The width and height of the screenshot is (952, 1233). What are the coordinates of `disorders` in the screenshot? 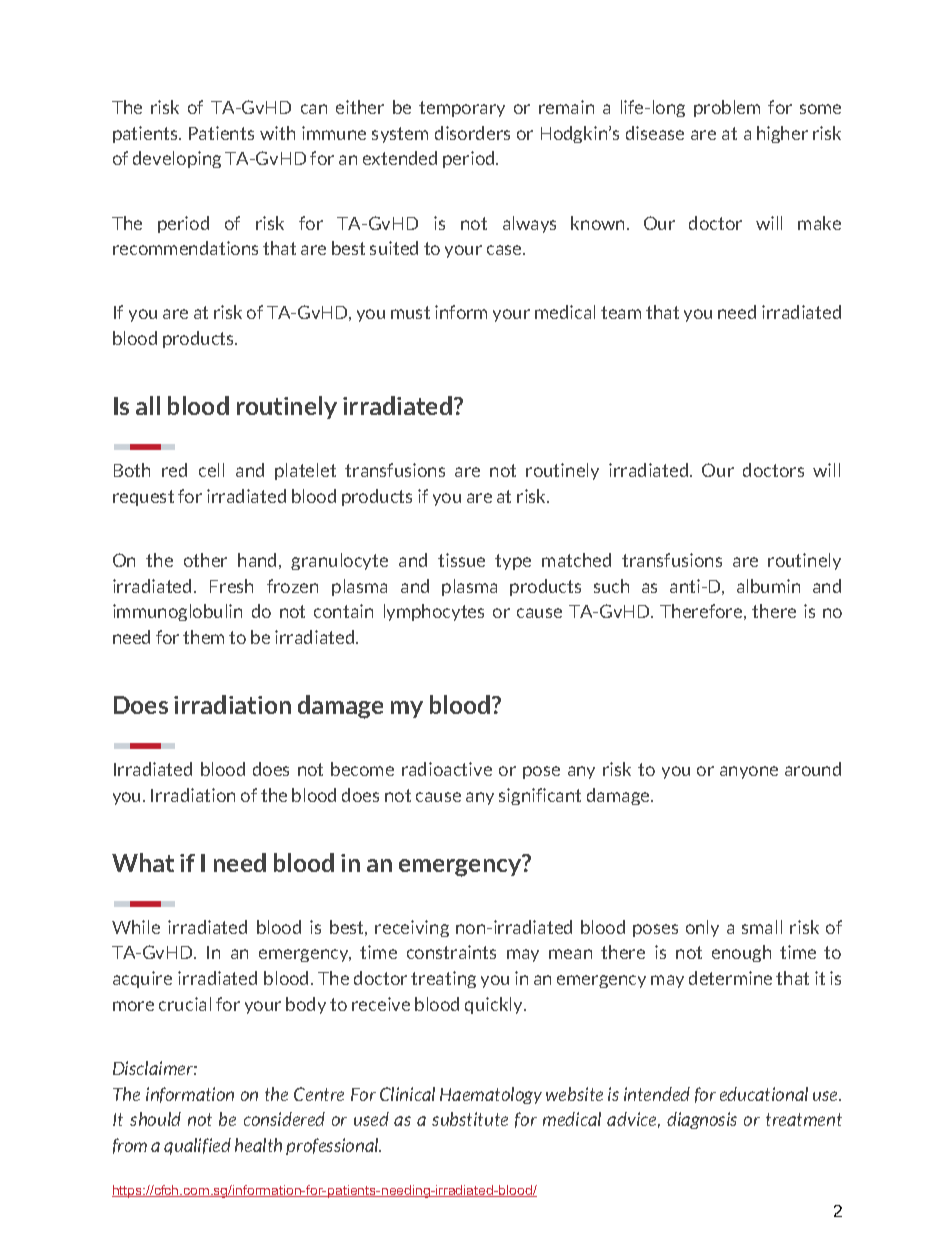 It's located at (472, 133).
